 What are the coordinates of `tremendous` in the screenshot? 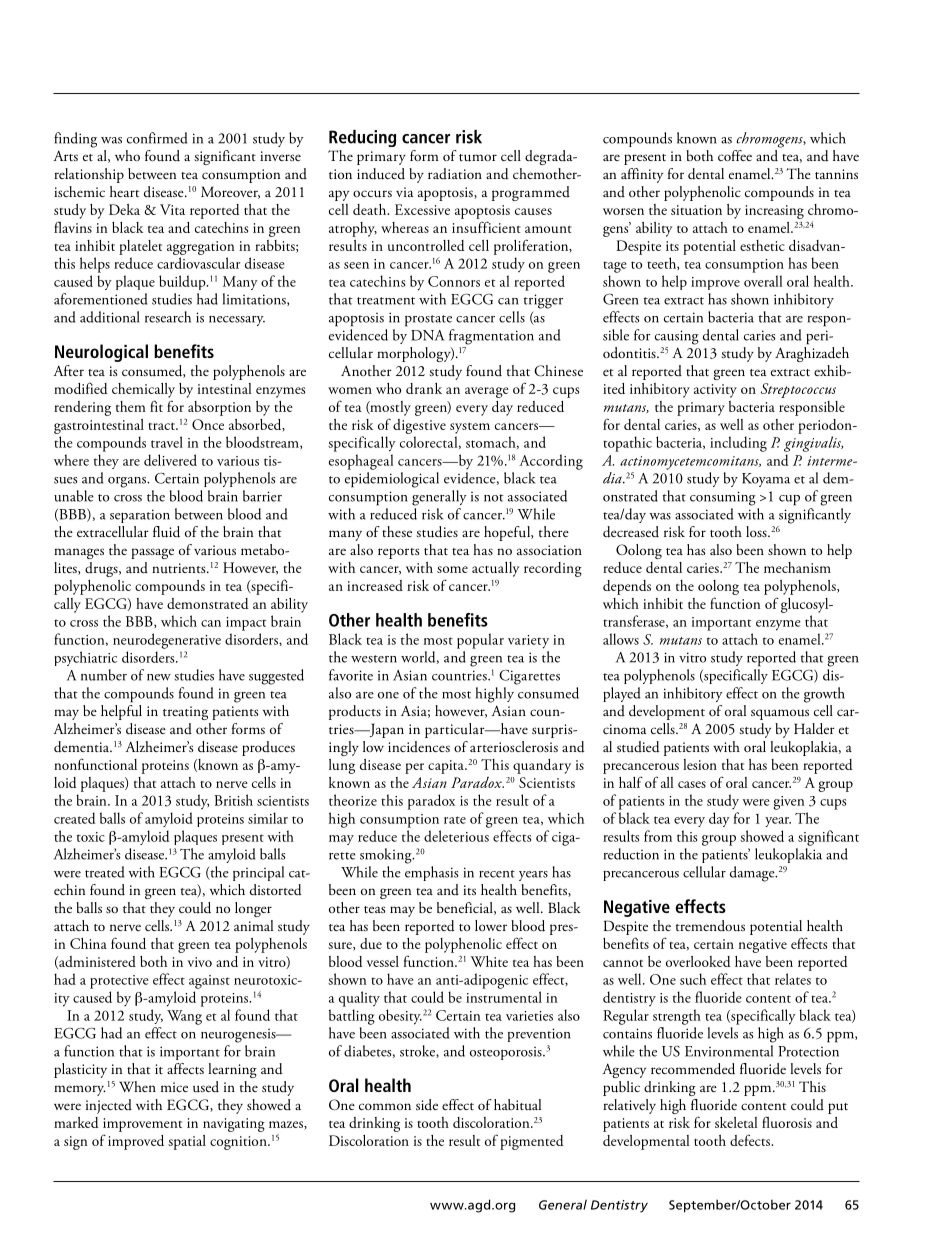 It's located at (710, 926).
